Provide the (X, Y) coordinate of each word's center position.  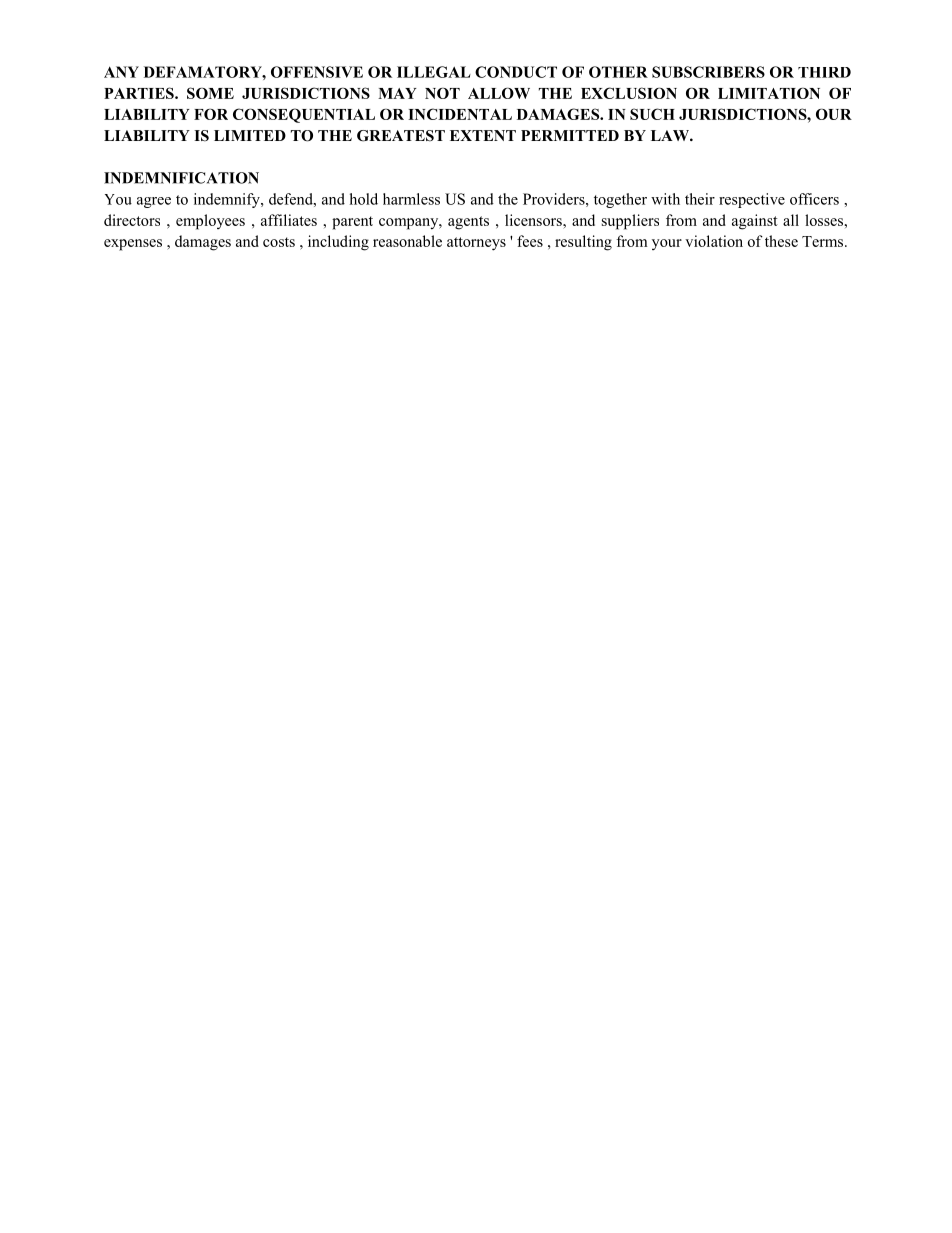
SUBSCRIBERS (708, 72)
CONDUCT (516, 72)
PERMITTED (570, 135)
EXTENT (483, 135)
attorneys (476, 244)
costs (279, 242)
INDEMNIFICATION (181, 178)
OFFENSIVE (317, 72)
